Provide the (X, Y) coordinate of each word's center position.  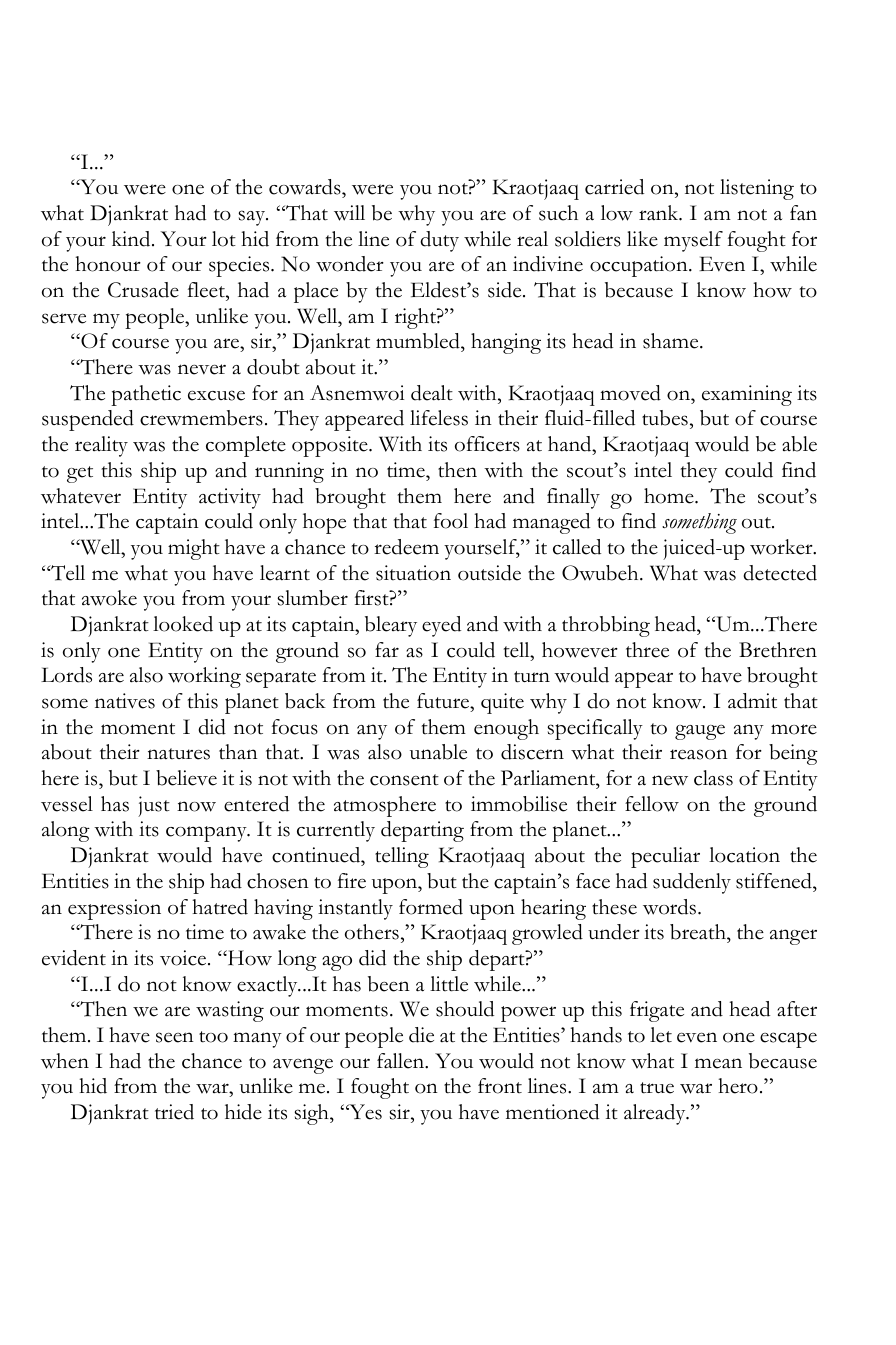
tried (174, 1112)
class (713, 778)
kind (132, 239)
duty (439, 241)
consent (404, 780)
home (670, 496)
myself (693, 241)
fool (451, 521)
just (154, 806)
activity (230, 498)
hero (738, 1086)
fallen (402, 1061)
